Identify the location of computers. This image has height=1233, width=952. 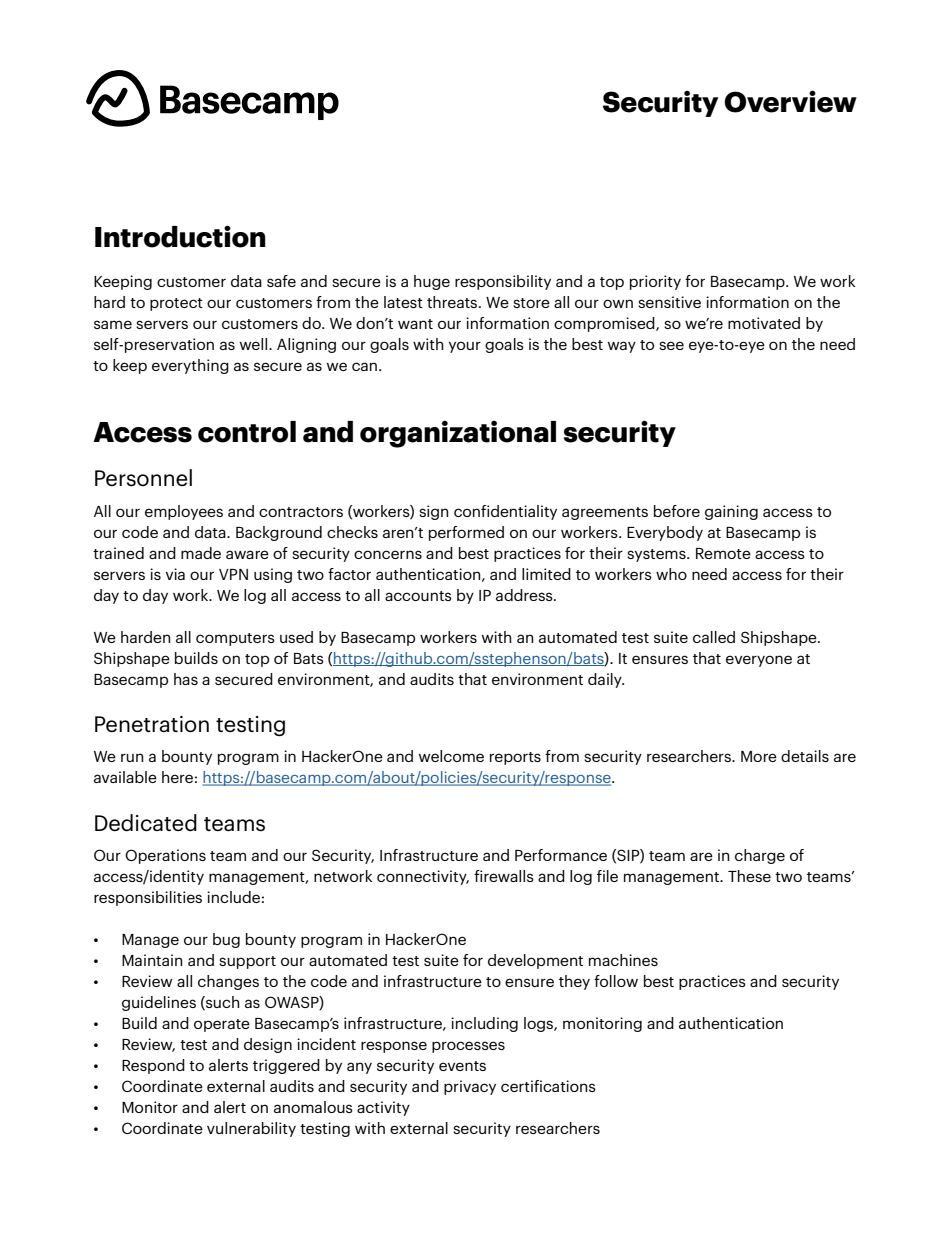
(235, 639).
